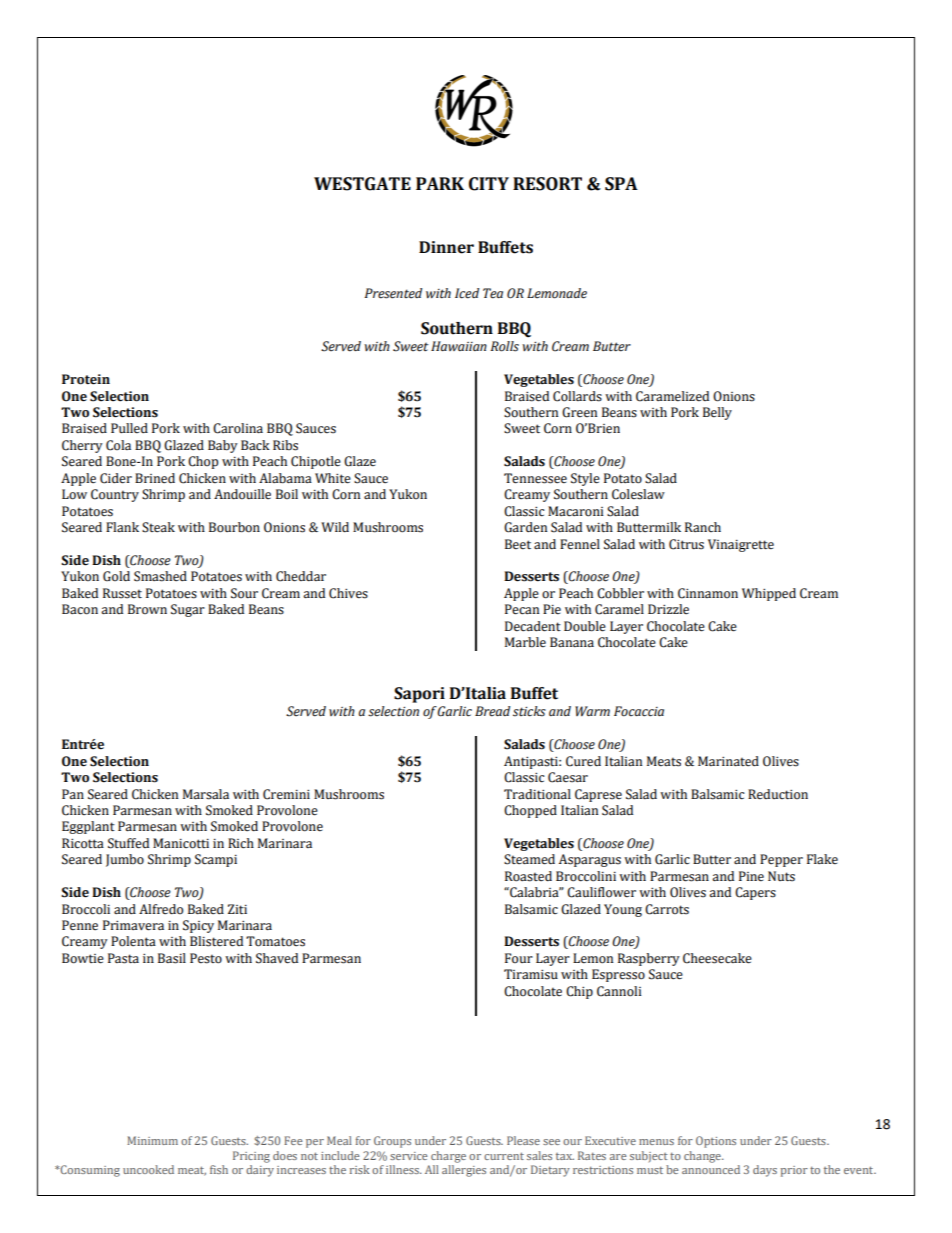 Image resolution: width=952 pixels, height=1233 pixels. Describe the element at coordinates (769, 594) in the document. I see `Whipped` at that location.
